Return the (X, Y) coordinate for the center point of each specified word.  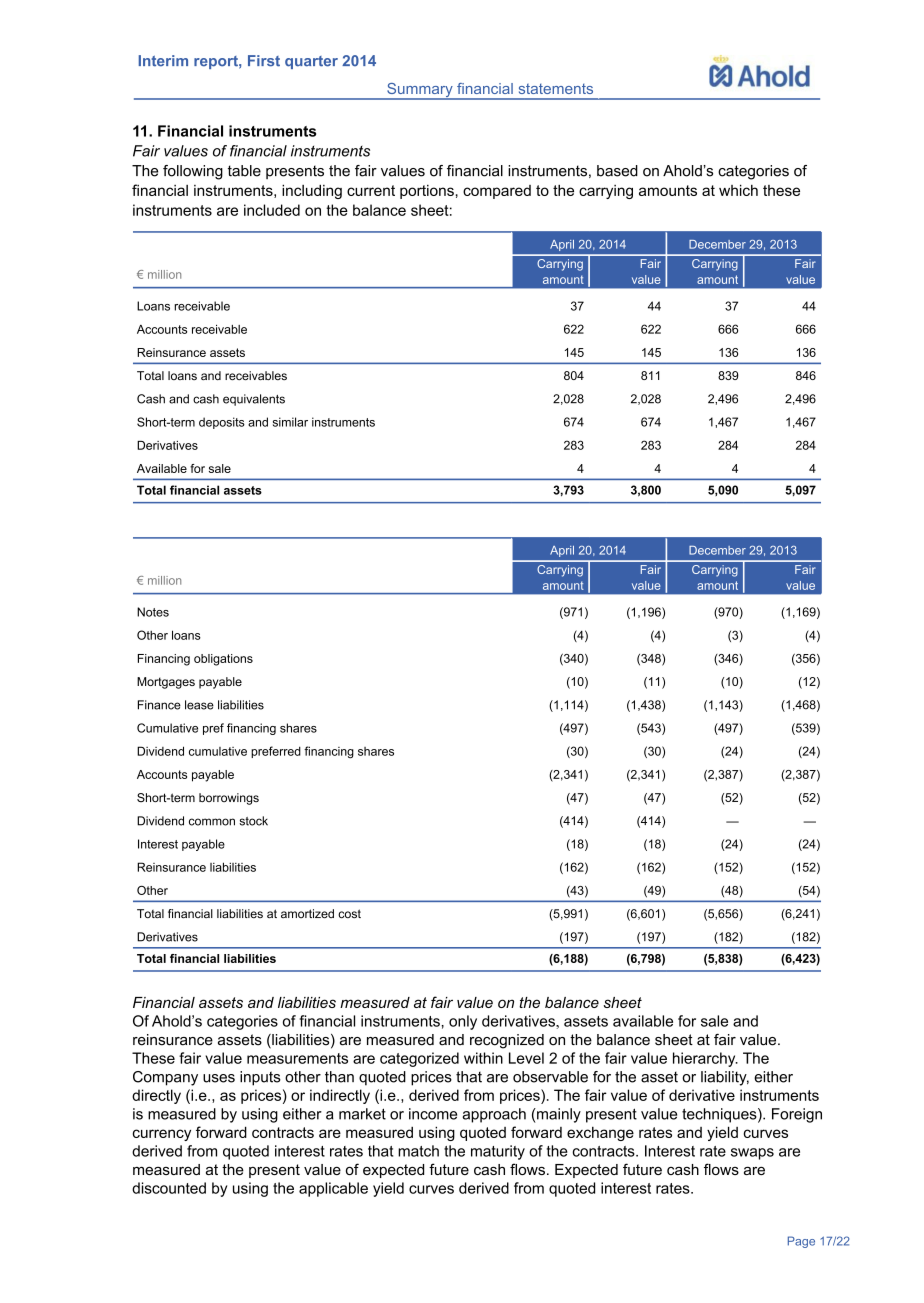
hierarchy (705, 1059)
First (264, 61)
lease (199, 705)
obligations (223, 660)
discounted (169, 1188)
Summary (420, 91)
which (738, 190)
